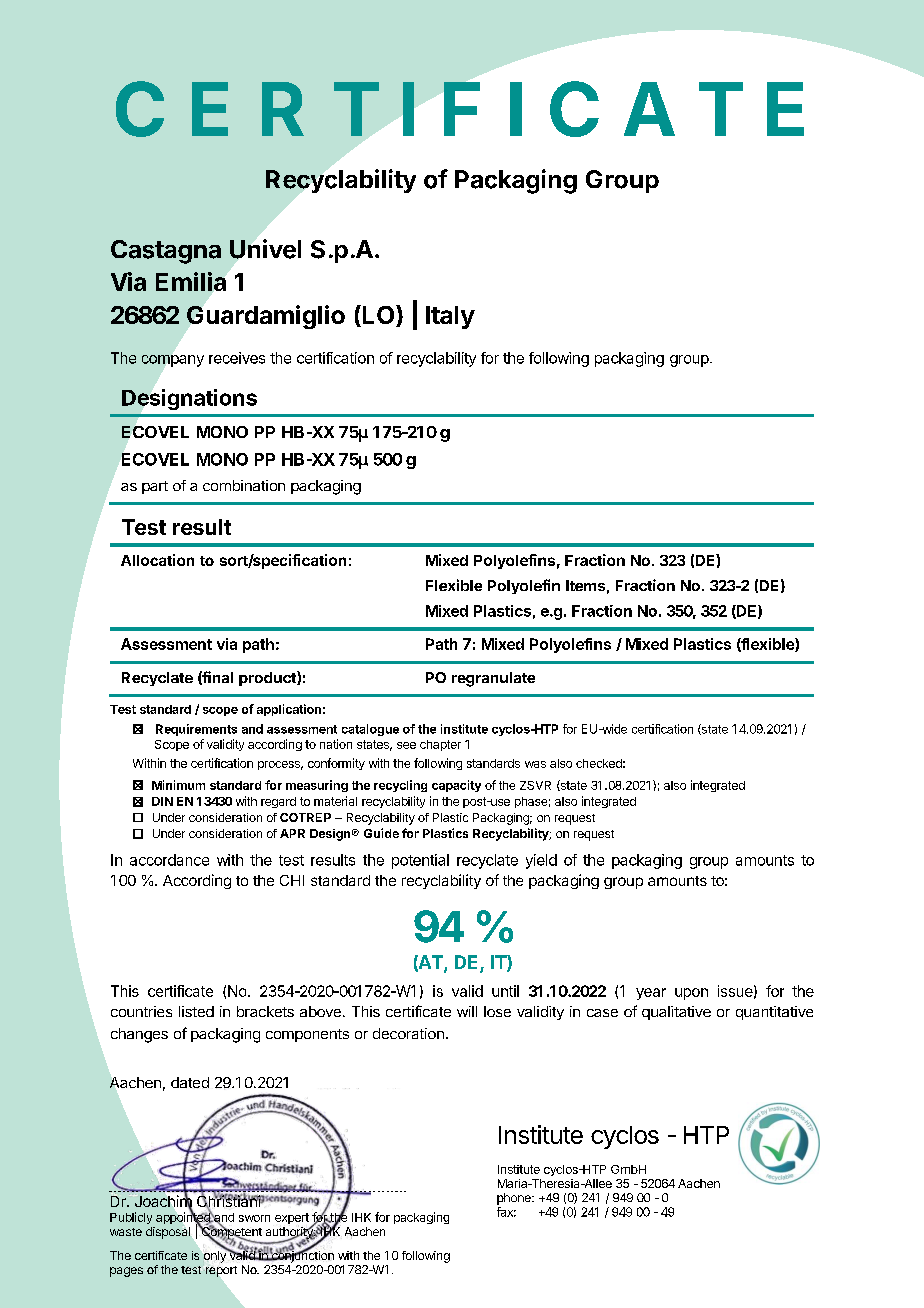 This document has width=924, height=1308. I want to click on Italy, so click(450, 317).
